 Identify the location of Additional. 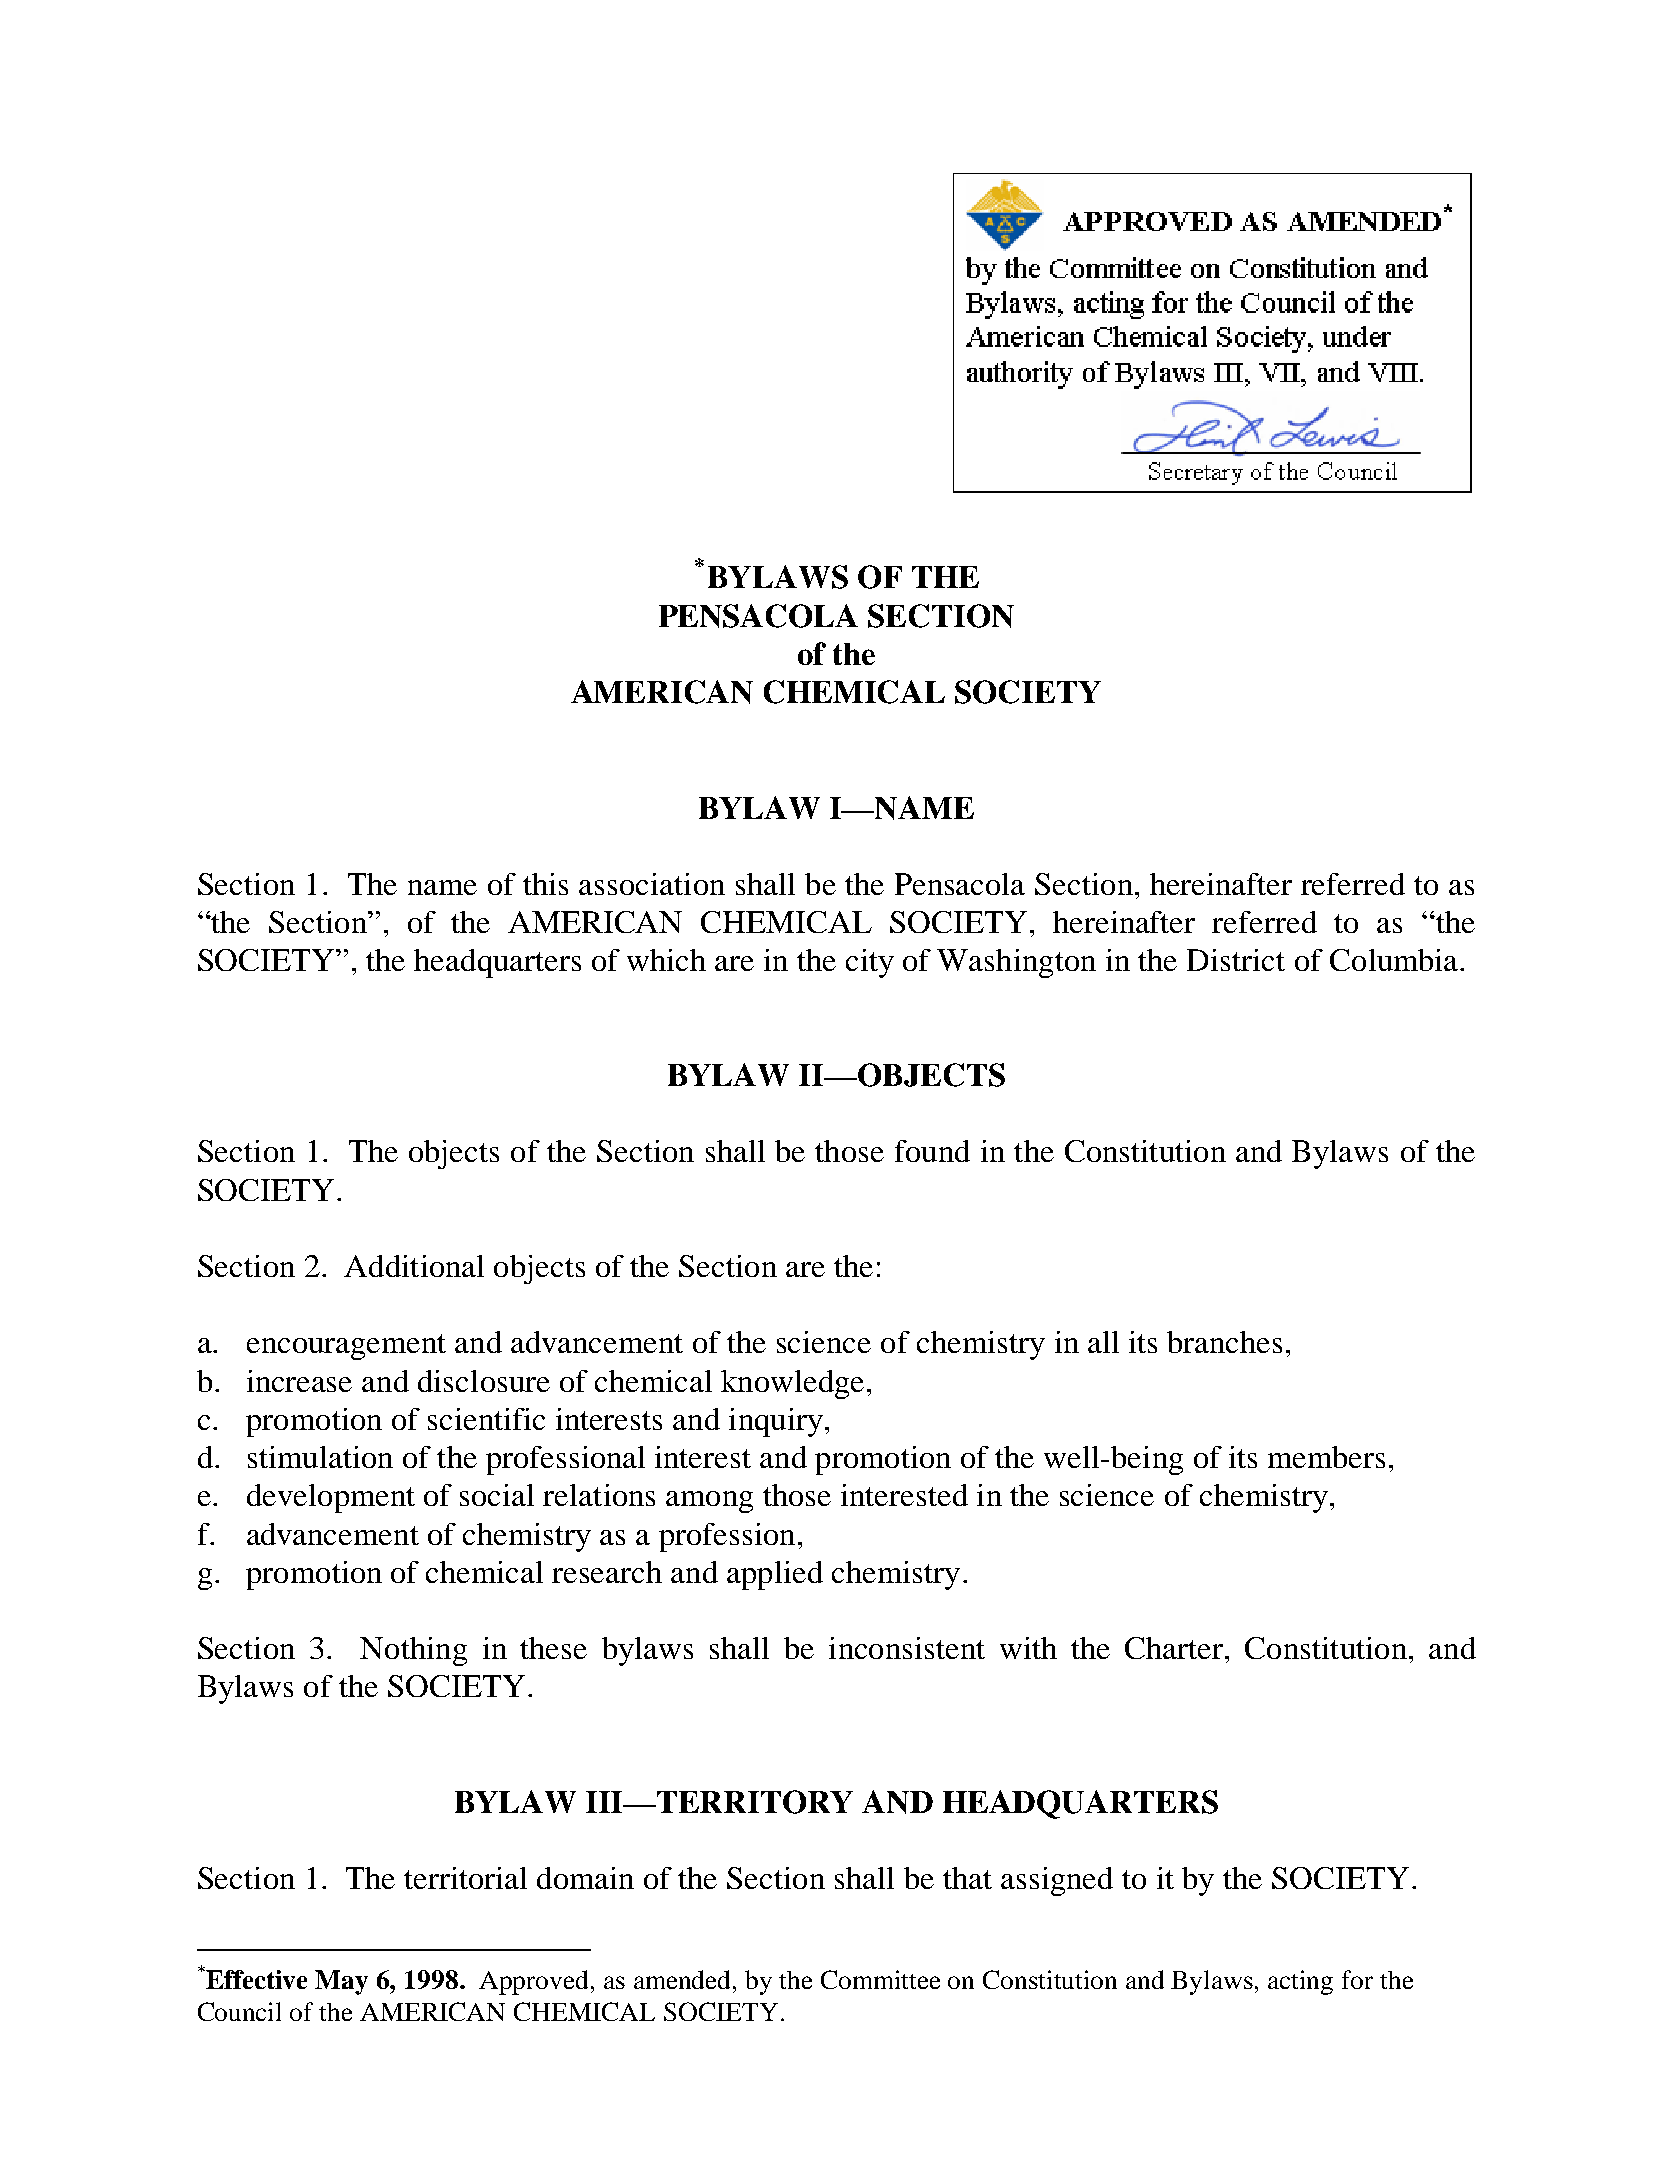
(414, 1266).
